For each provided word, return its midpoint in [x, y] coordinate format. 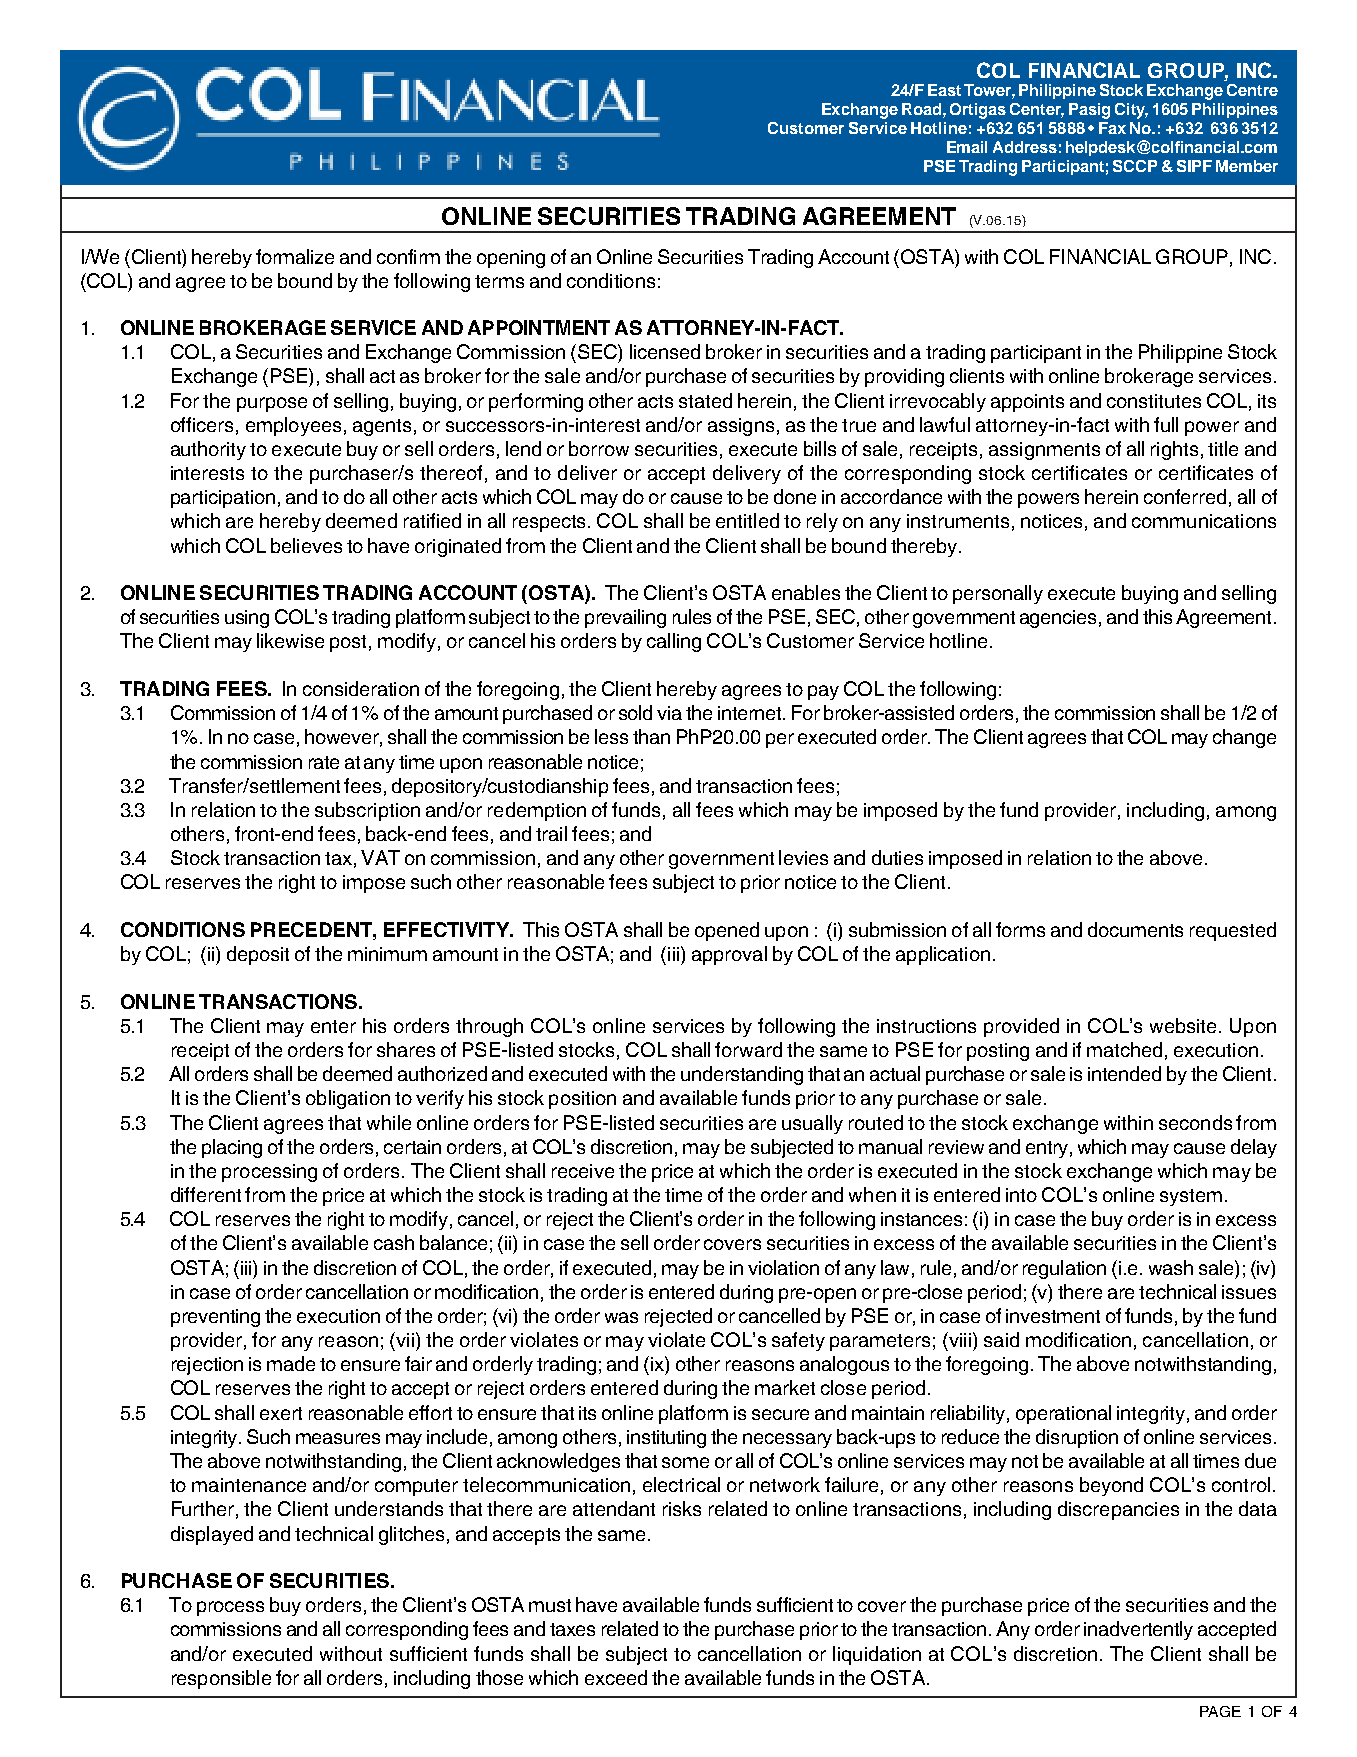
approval [729, 955]
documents [1135, 929]
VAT [380, 857]
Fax [1112, 128]
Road [921, 109]
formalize [295, 256]
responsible [221, 1679]
